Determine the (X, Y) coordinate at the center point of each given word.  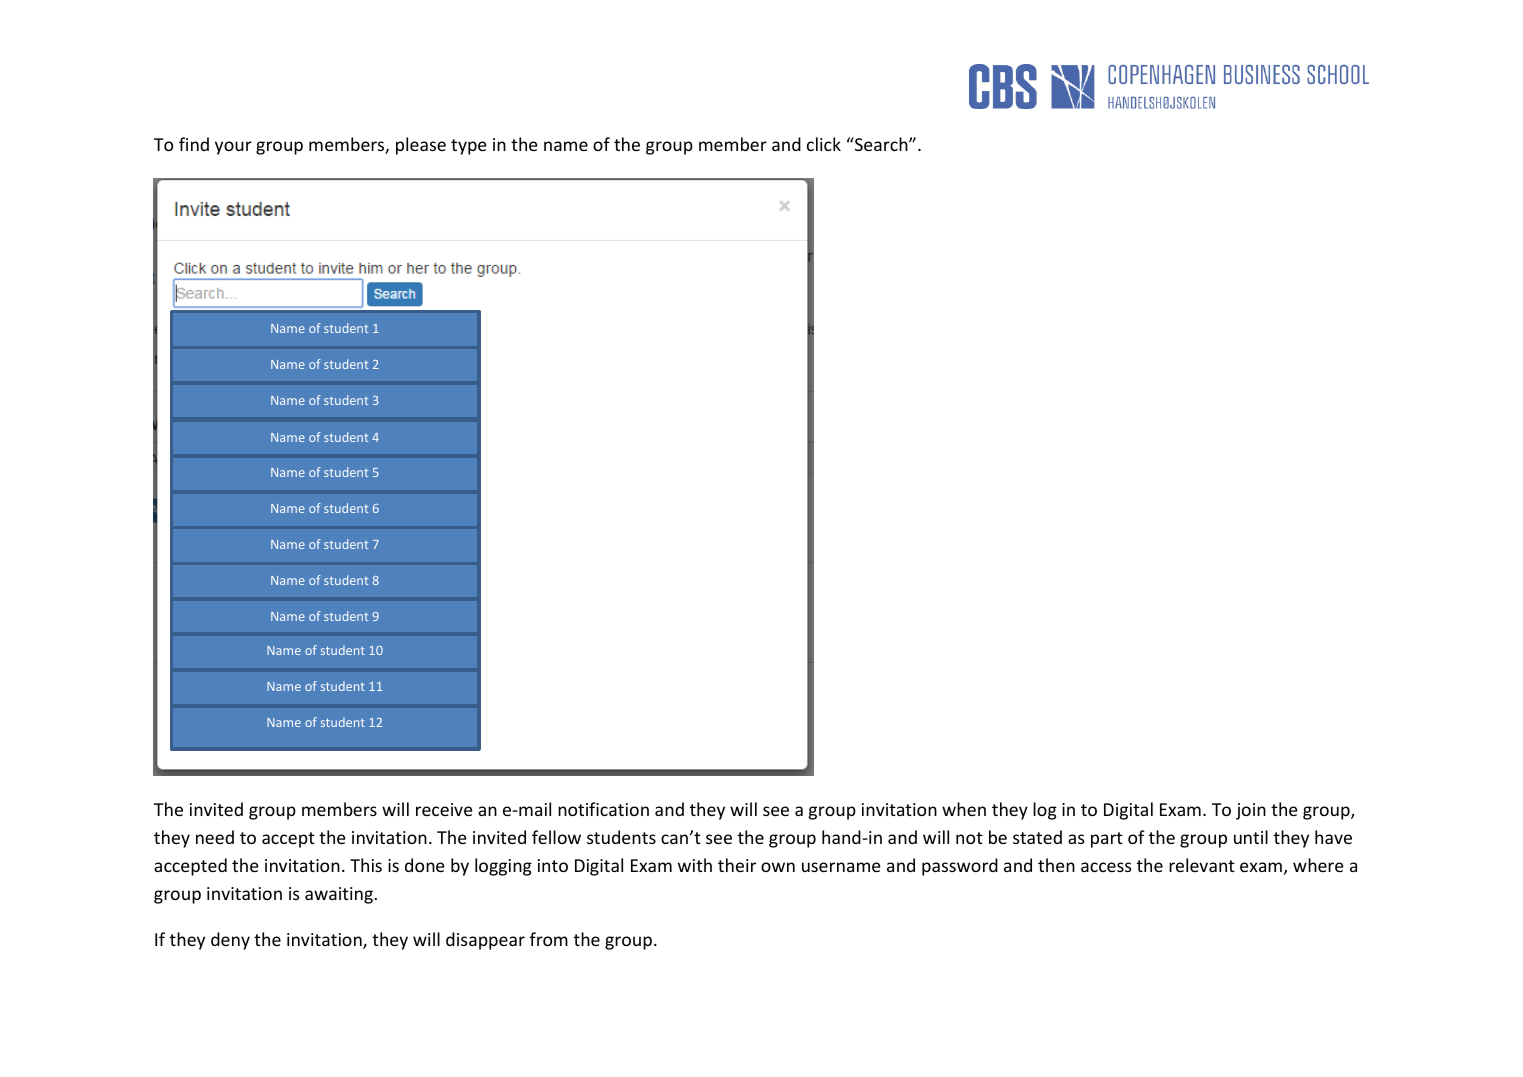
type (469, 147)
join (1251, 811)
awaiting (340, 895)
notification (603, 809)
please (421, 146)
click (824, 144)
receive (444, 809)
